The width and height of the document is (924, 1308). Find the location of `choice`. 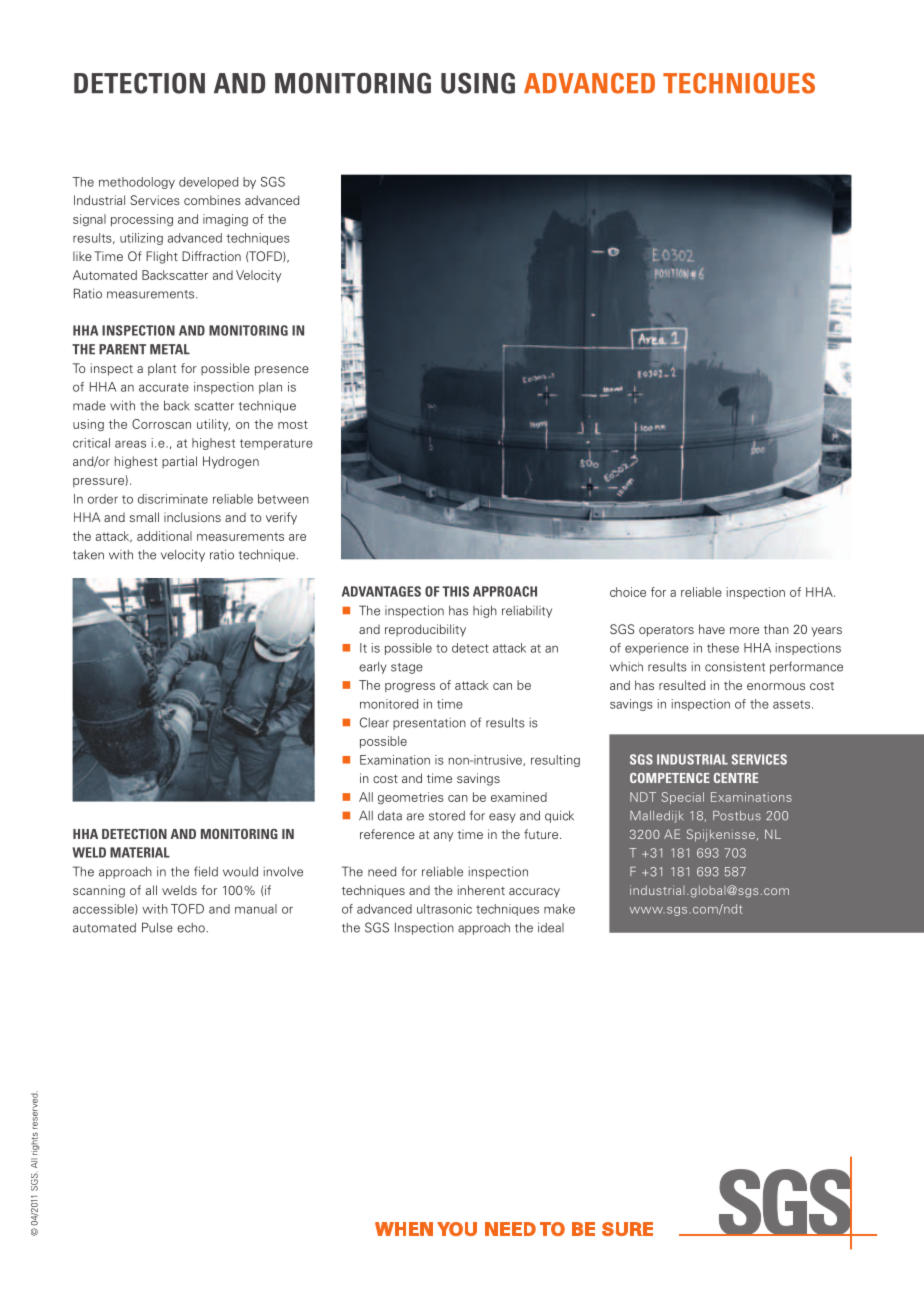

choice is located at coordinates (628, 592).
